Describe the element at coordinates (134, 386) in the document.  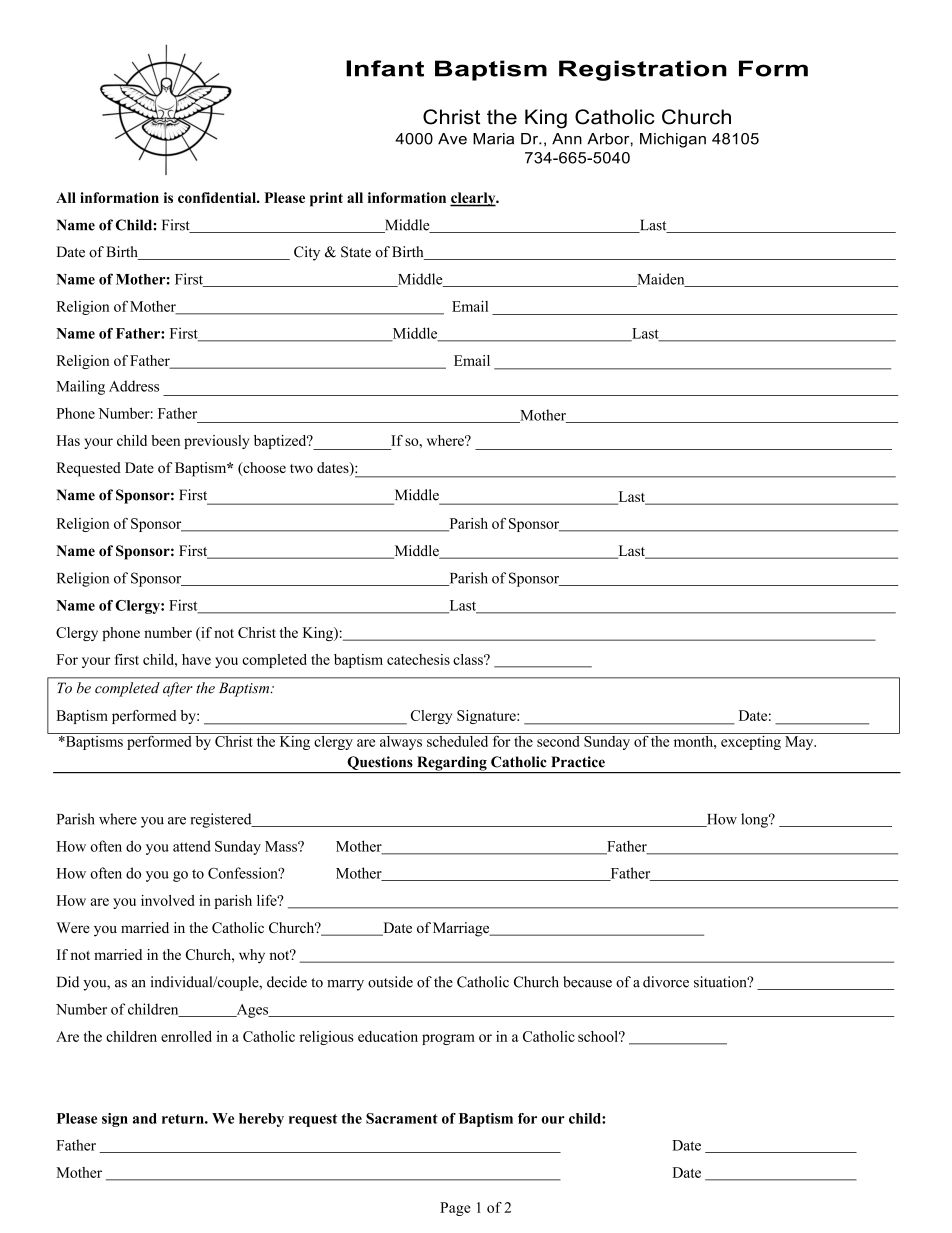
I see `Address` at that location.
